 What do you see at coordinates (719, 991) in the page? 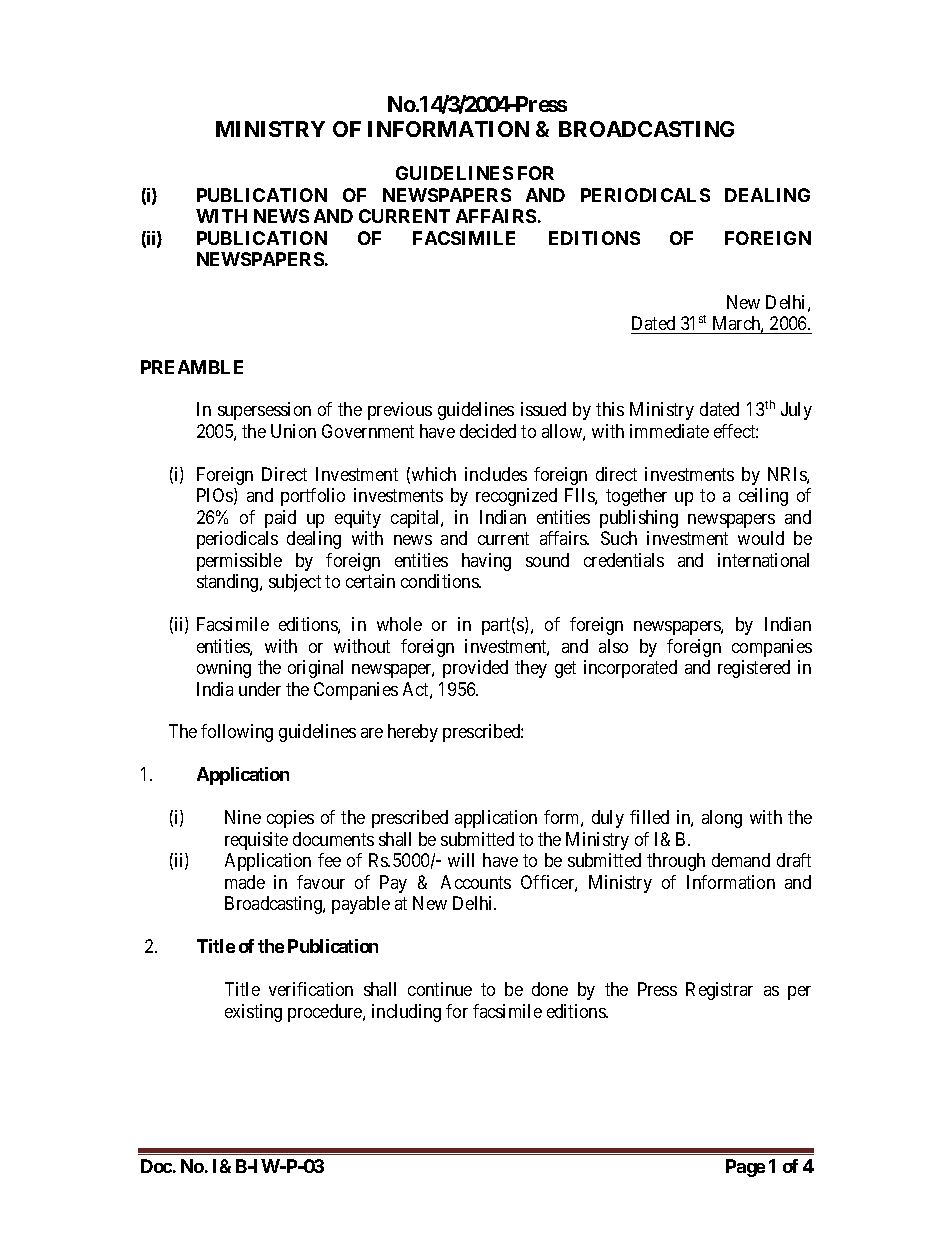
I see `Registrar` at bounding box center [719, 991].
